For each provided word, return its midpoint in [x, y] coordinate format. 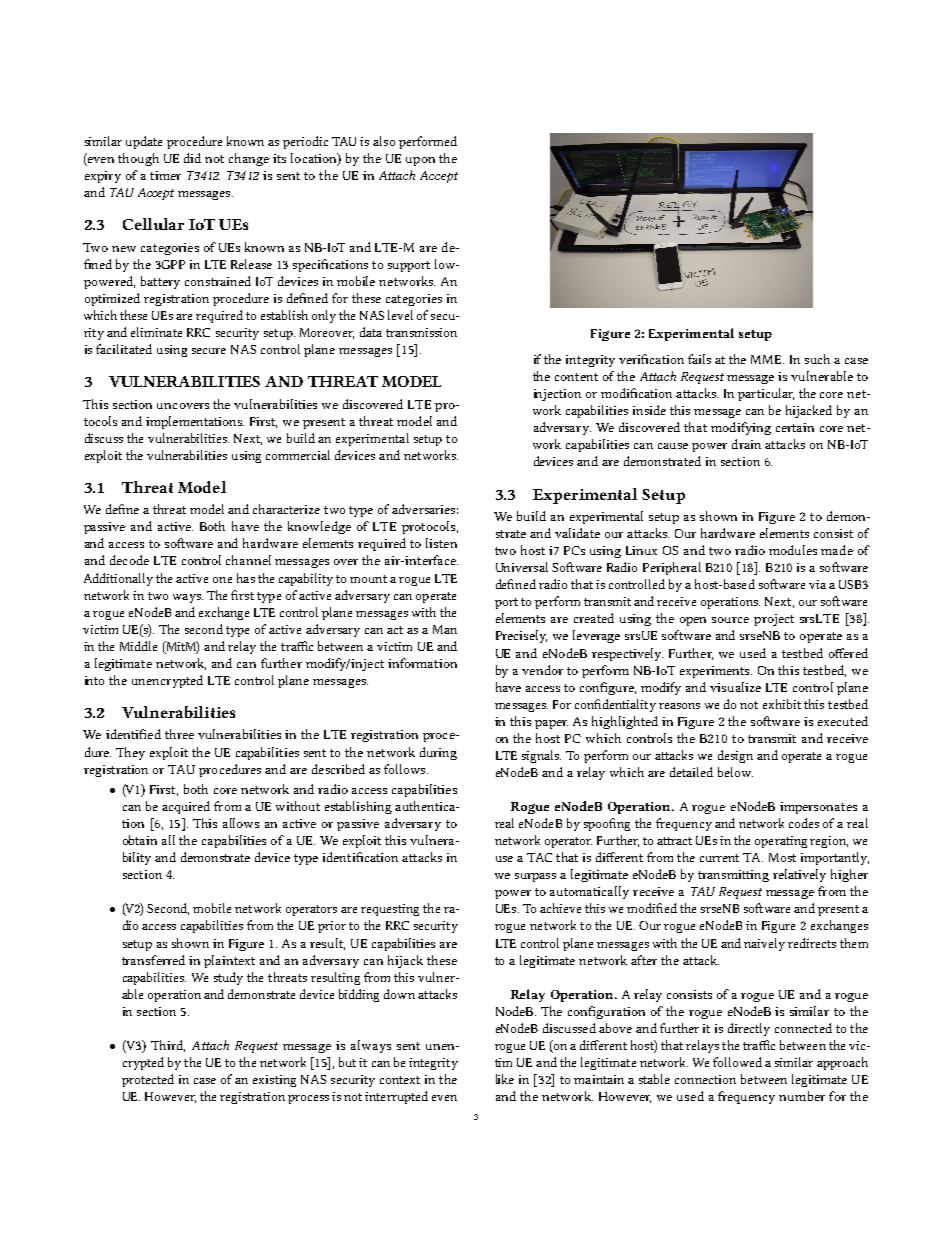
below [735, 772]
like [505, 1079]
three [179, 734]
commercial [298, 455]
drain [746, 444]
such [817, 359]
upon [420, 161]
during [438, 753]
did [192, 158]
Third [168, 1046]
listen [441, 543]
